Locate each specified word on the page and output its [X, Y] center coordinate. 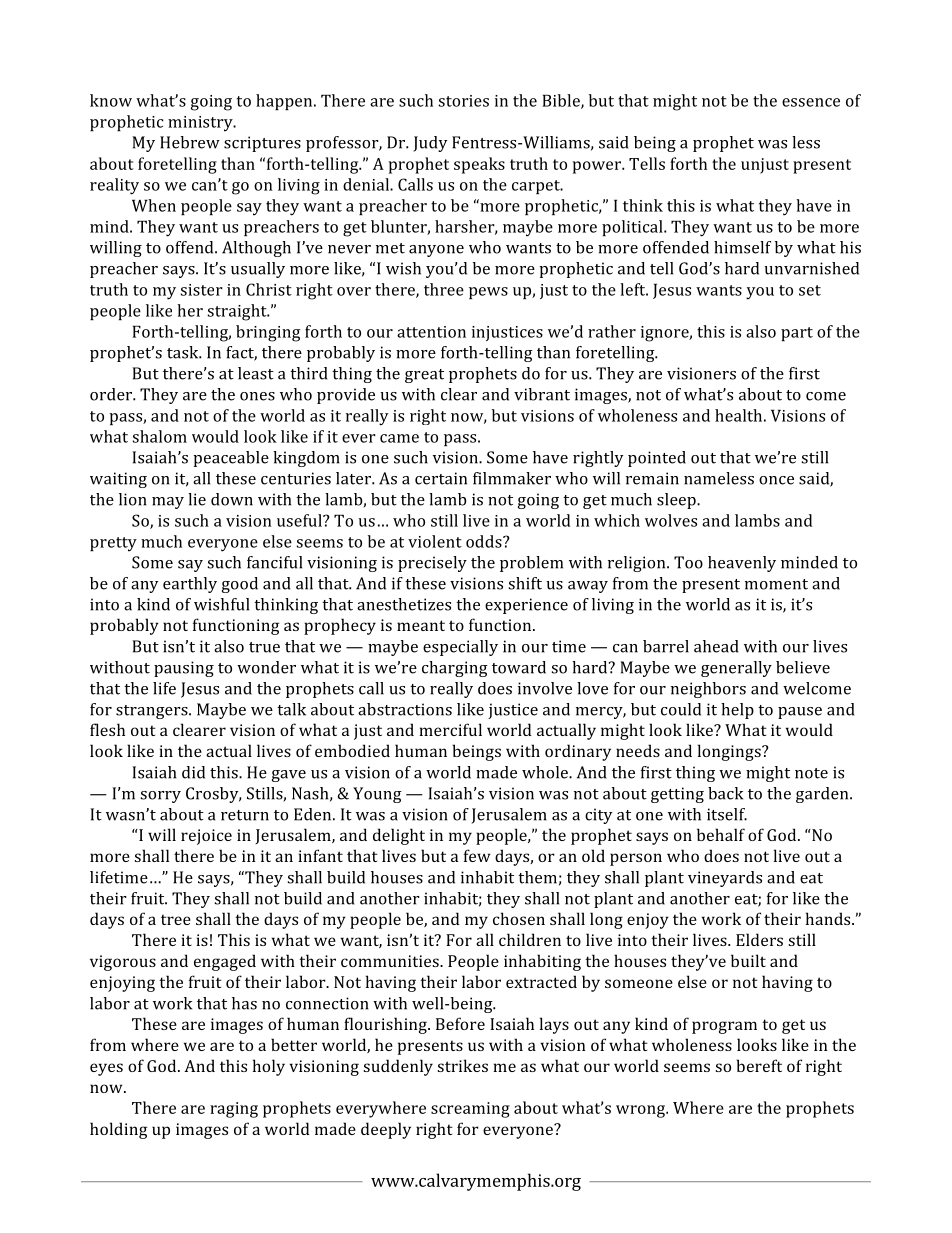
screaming [470, 1110]
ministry [201, 124]
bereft [759, 1065]
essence [811, 102]
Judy [430, 144]
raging [234, 1110]
